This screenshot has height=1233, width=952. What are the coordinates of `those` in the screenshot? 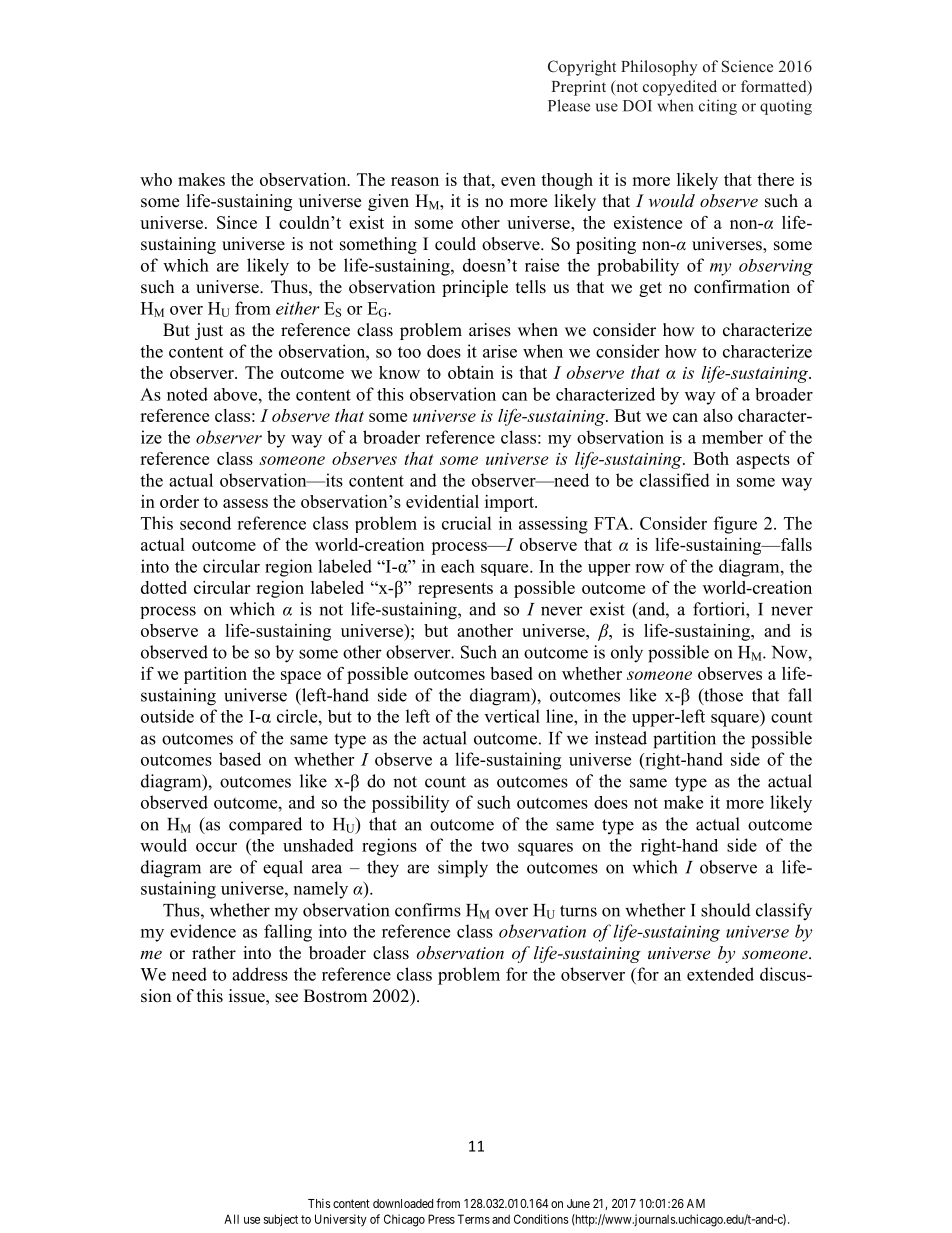 It's located at (722, 696).
